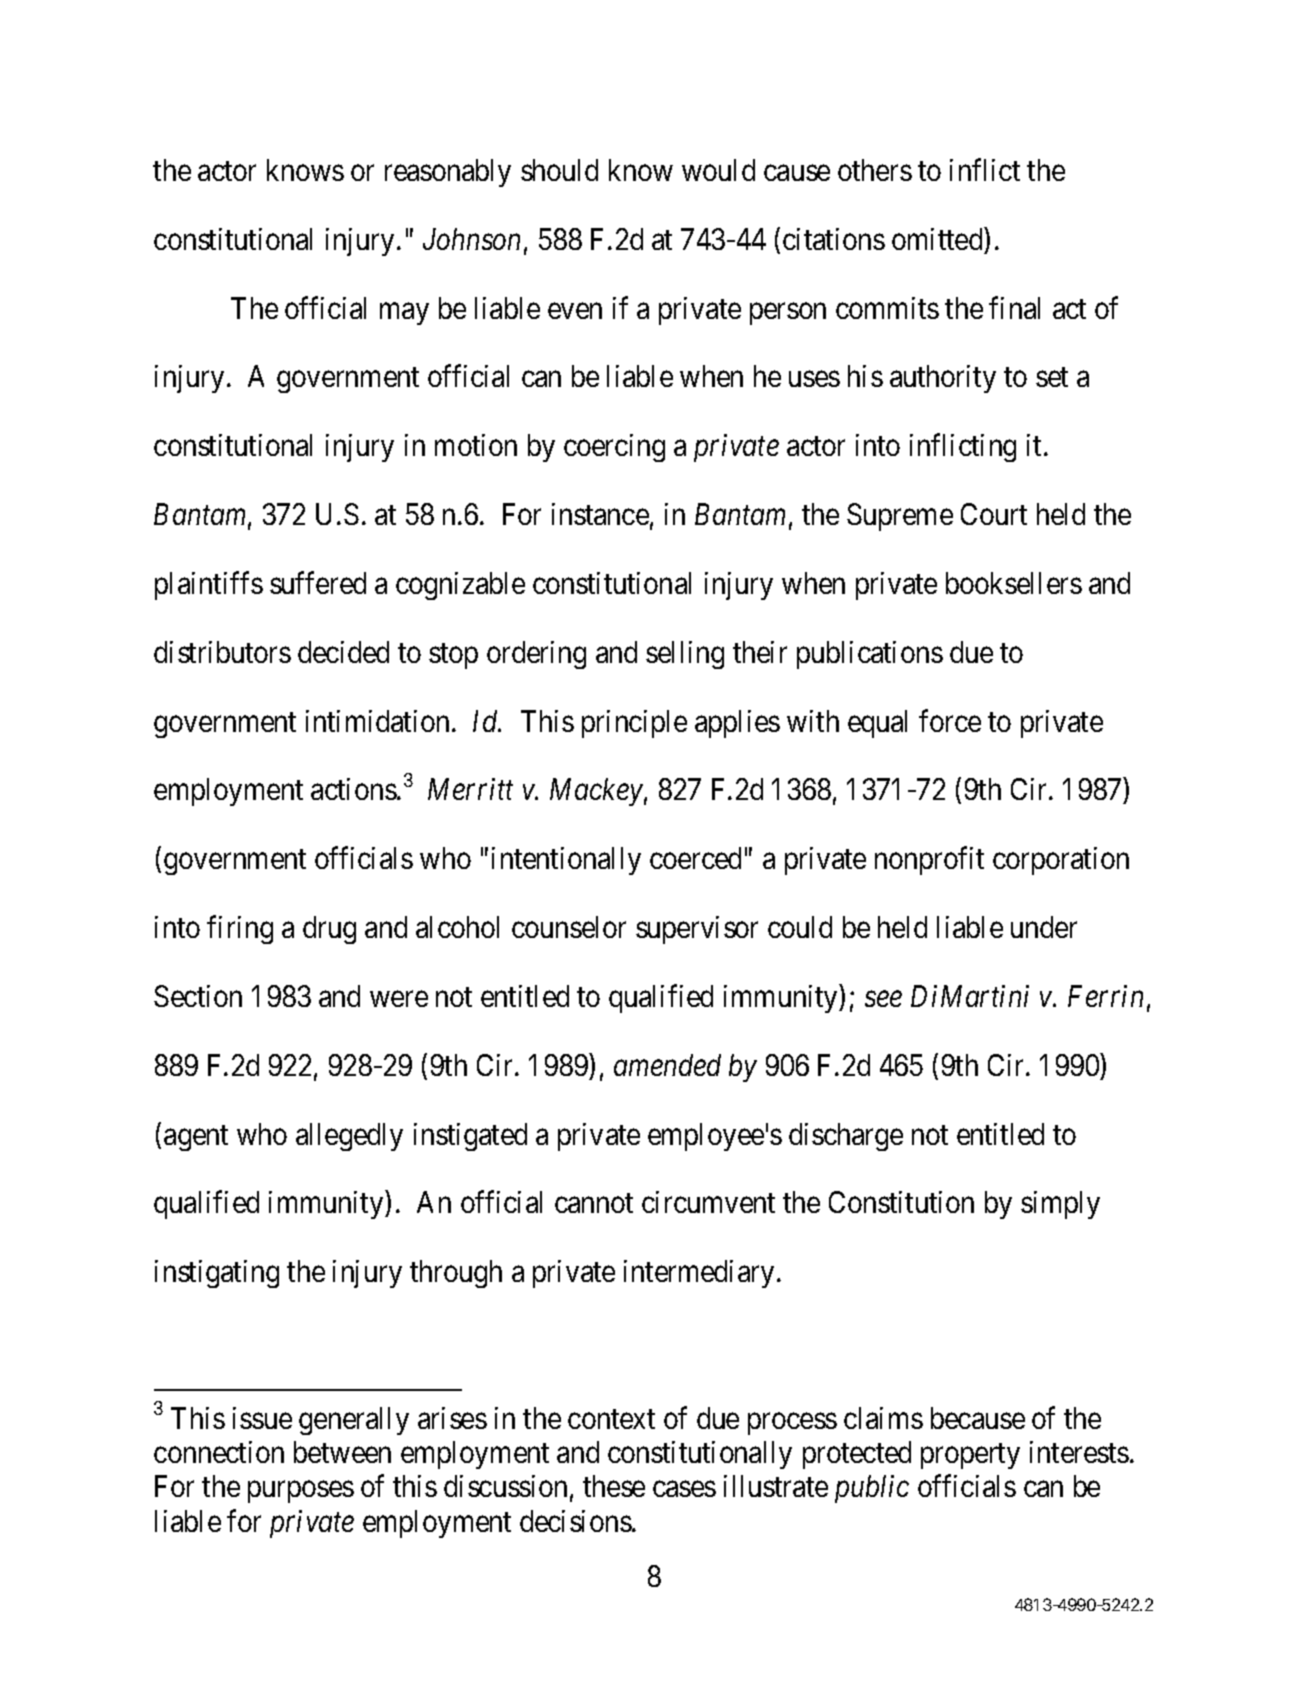  I want to click on purposes, so click(301, 1492).
